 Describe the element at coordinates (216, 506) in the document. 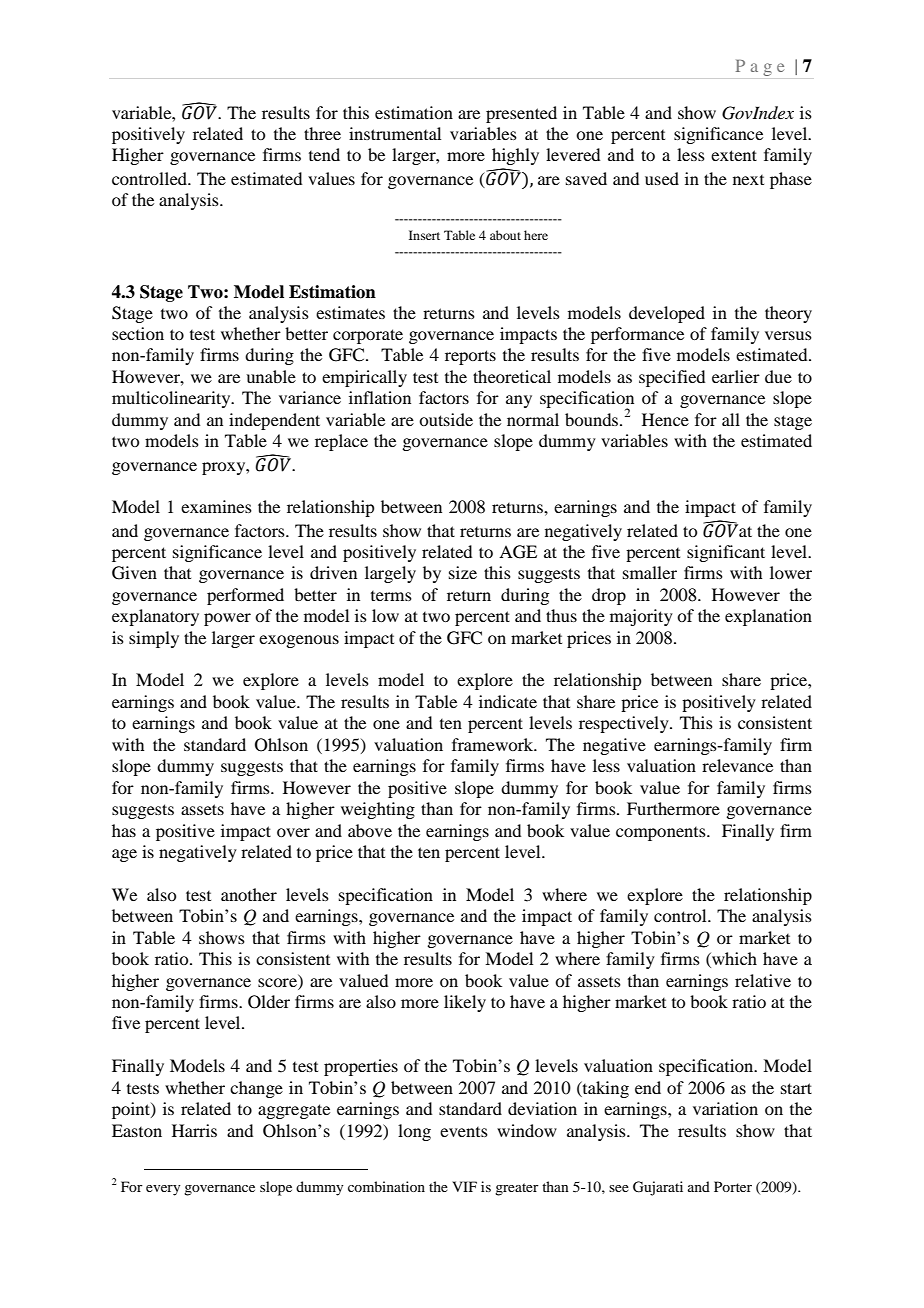

I see `examines` at that location.
